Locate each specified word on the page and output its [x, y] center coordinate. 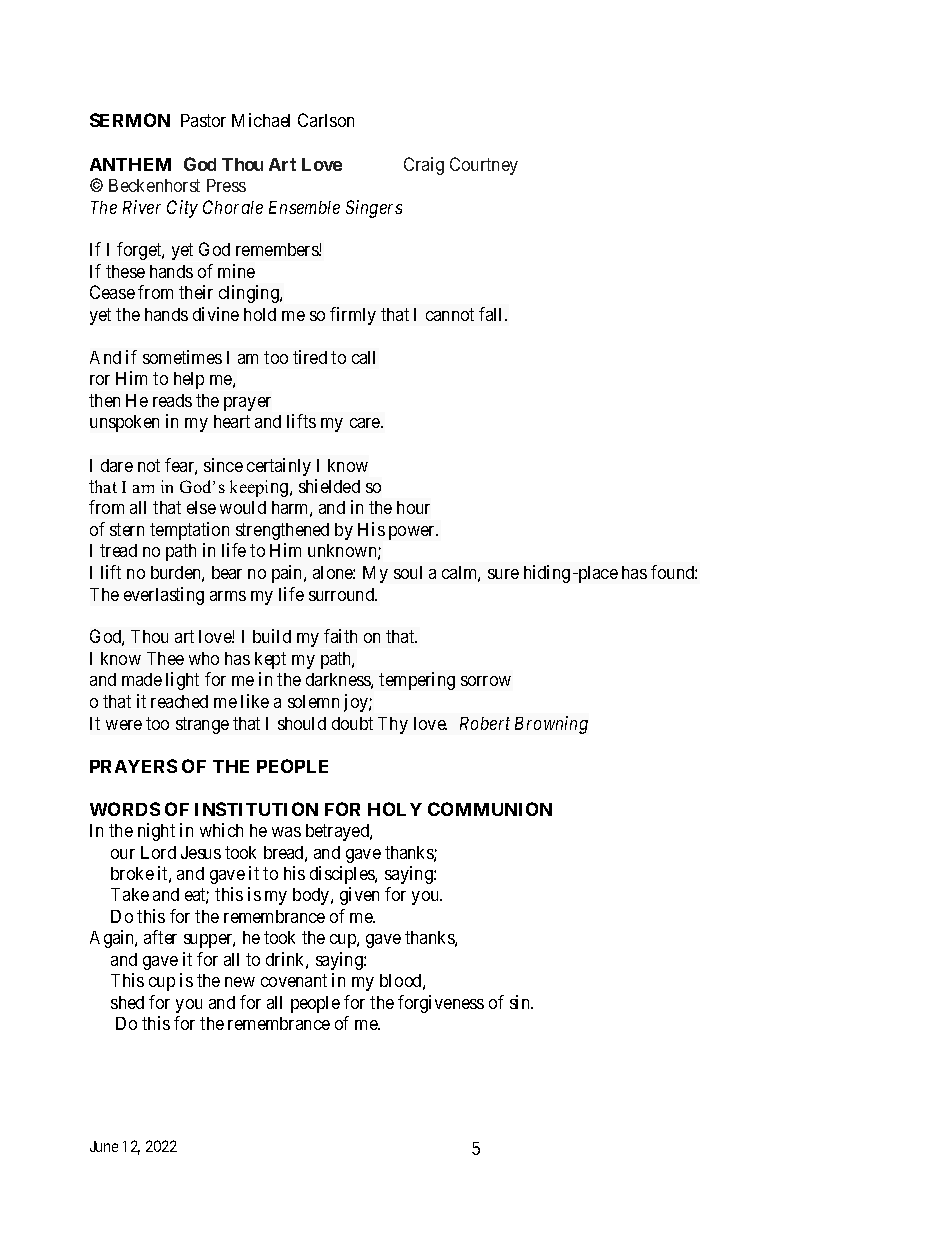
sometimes [182, 357]
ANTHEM [130, 164]
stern [127, 529]
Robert [485, 723]
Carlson [326, 120]
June [104, 1146]
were [124, 725]
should [302, 723]
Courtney [484, 166]
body [312, 896]
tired [310, 357]
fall [492, 314]
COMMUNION [490, 809]
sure [503, 574]
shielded [329, 486]
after [160, 937]
